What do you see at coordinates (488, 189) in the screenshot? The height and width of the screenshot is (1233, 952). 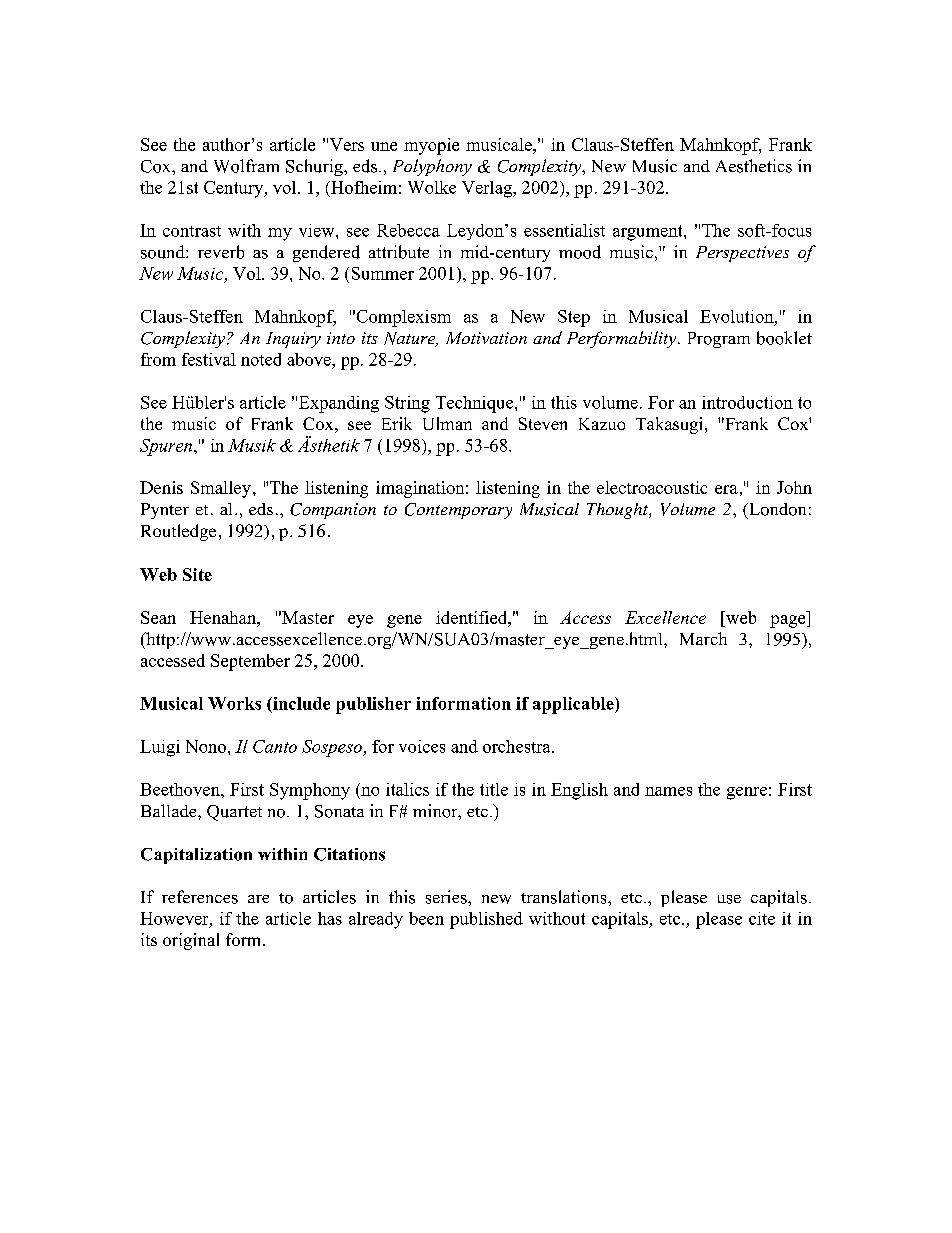 I see `Verlag` at bounding box center [488, 189].
